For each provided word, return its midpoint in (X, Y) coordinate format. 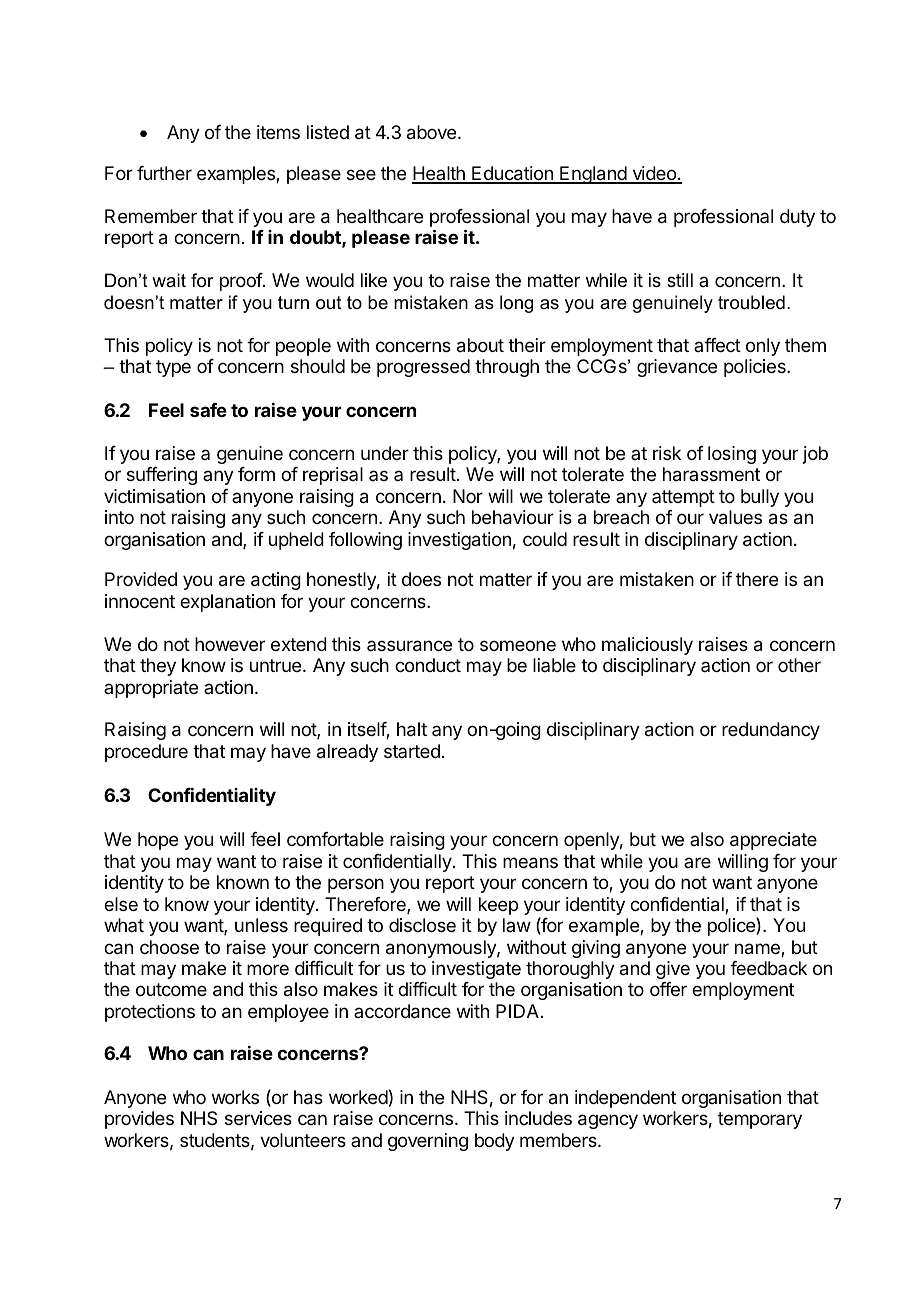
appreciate (773, 841)
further (164, 173)
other (799, 665)
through (507, 368)
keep (498, 906)
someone (518, 645)
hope (158, 841)
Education (512, 174)
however (230, 644)
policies (756, 368)
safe (208, 410)
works (235, 1097)
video (654, 174)
